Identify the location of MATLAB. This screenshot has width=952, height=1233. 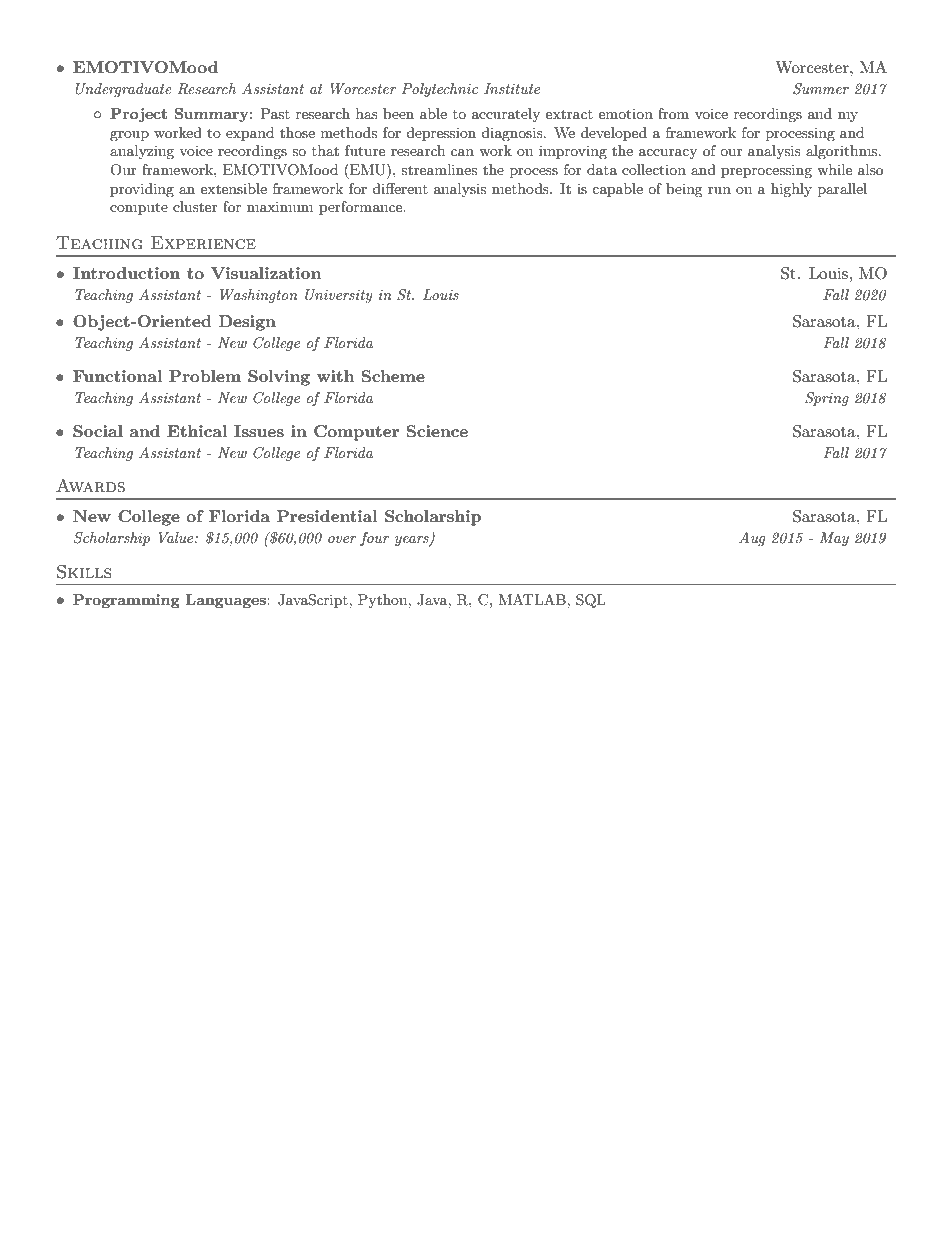
(533, 599).
